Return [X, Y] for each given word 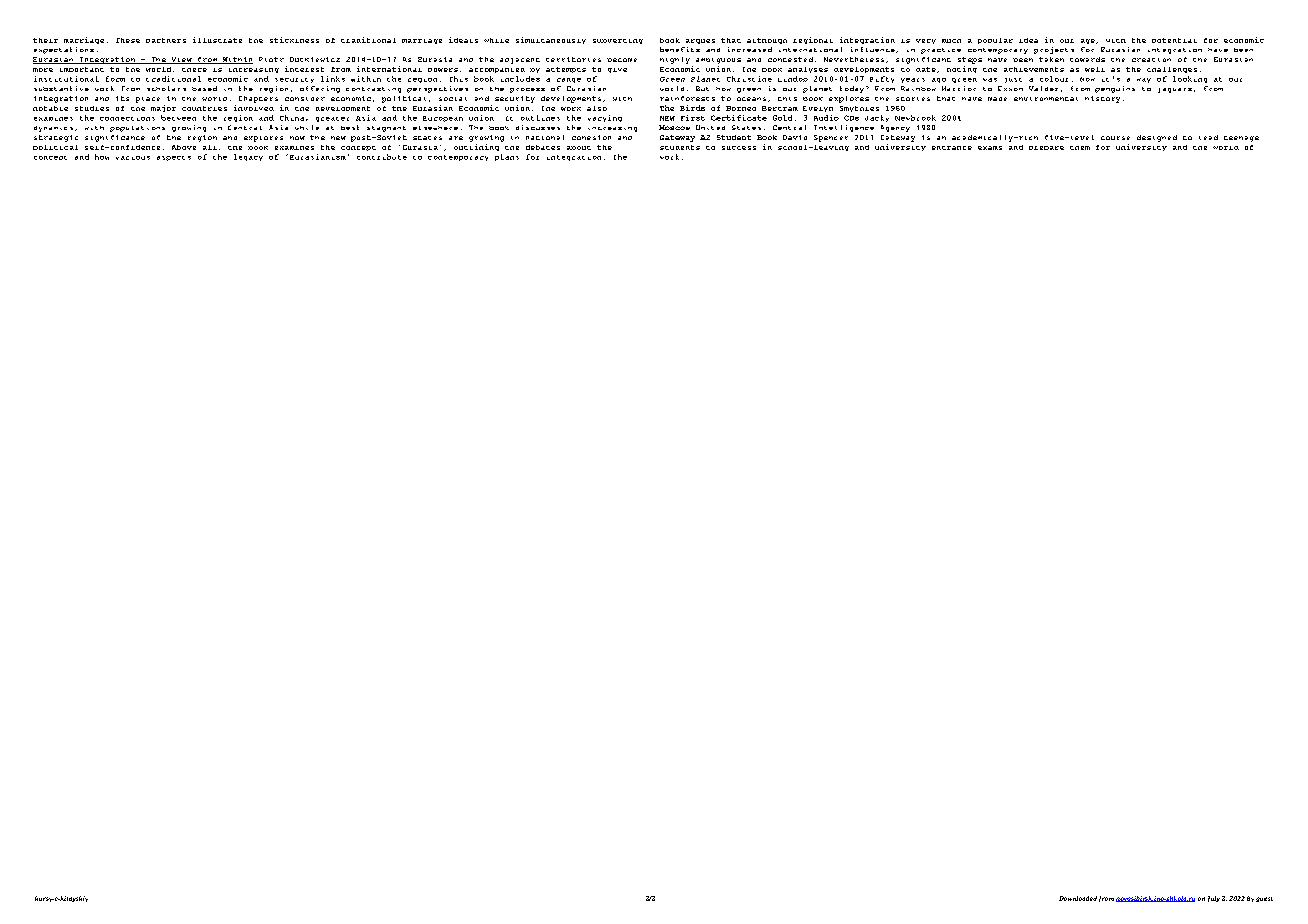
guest [1264, 899]
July [1214, 899]
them [1080, 148]
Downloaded [1078, 898]
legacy [248, 157]
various [133, 158]
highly [675, 60]
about [579, 148]
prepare [1046, 148]
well [1095, 69]
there [194, 70]
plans [507, 157]
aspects [174, 158]
